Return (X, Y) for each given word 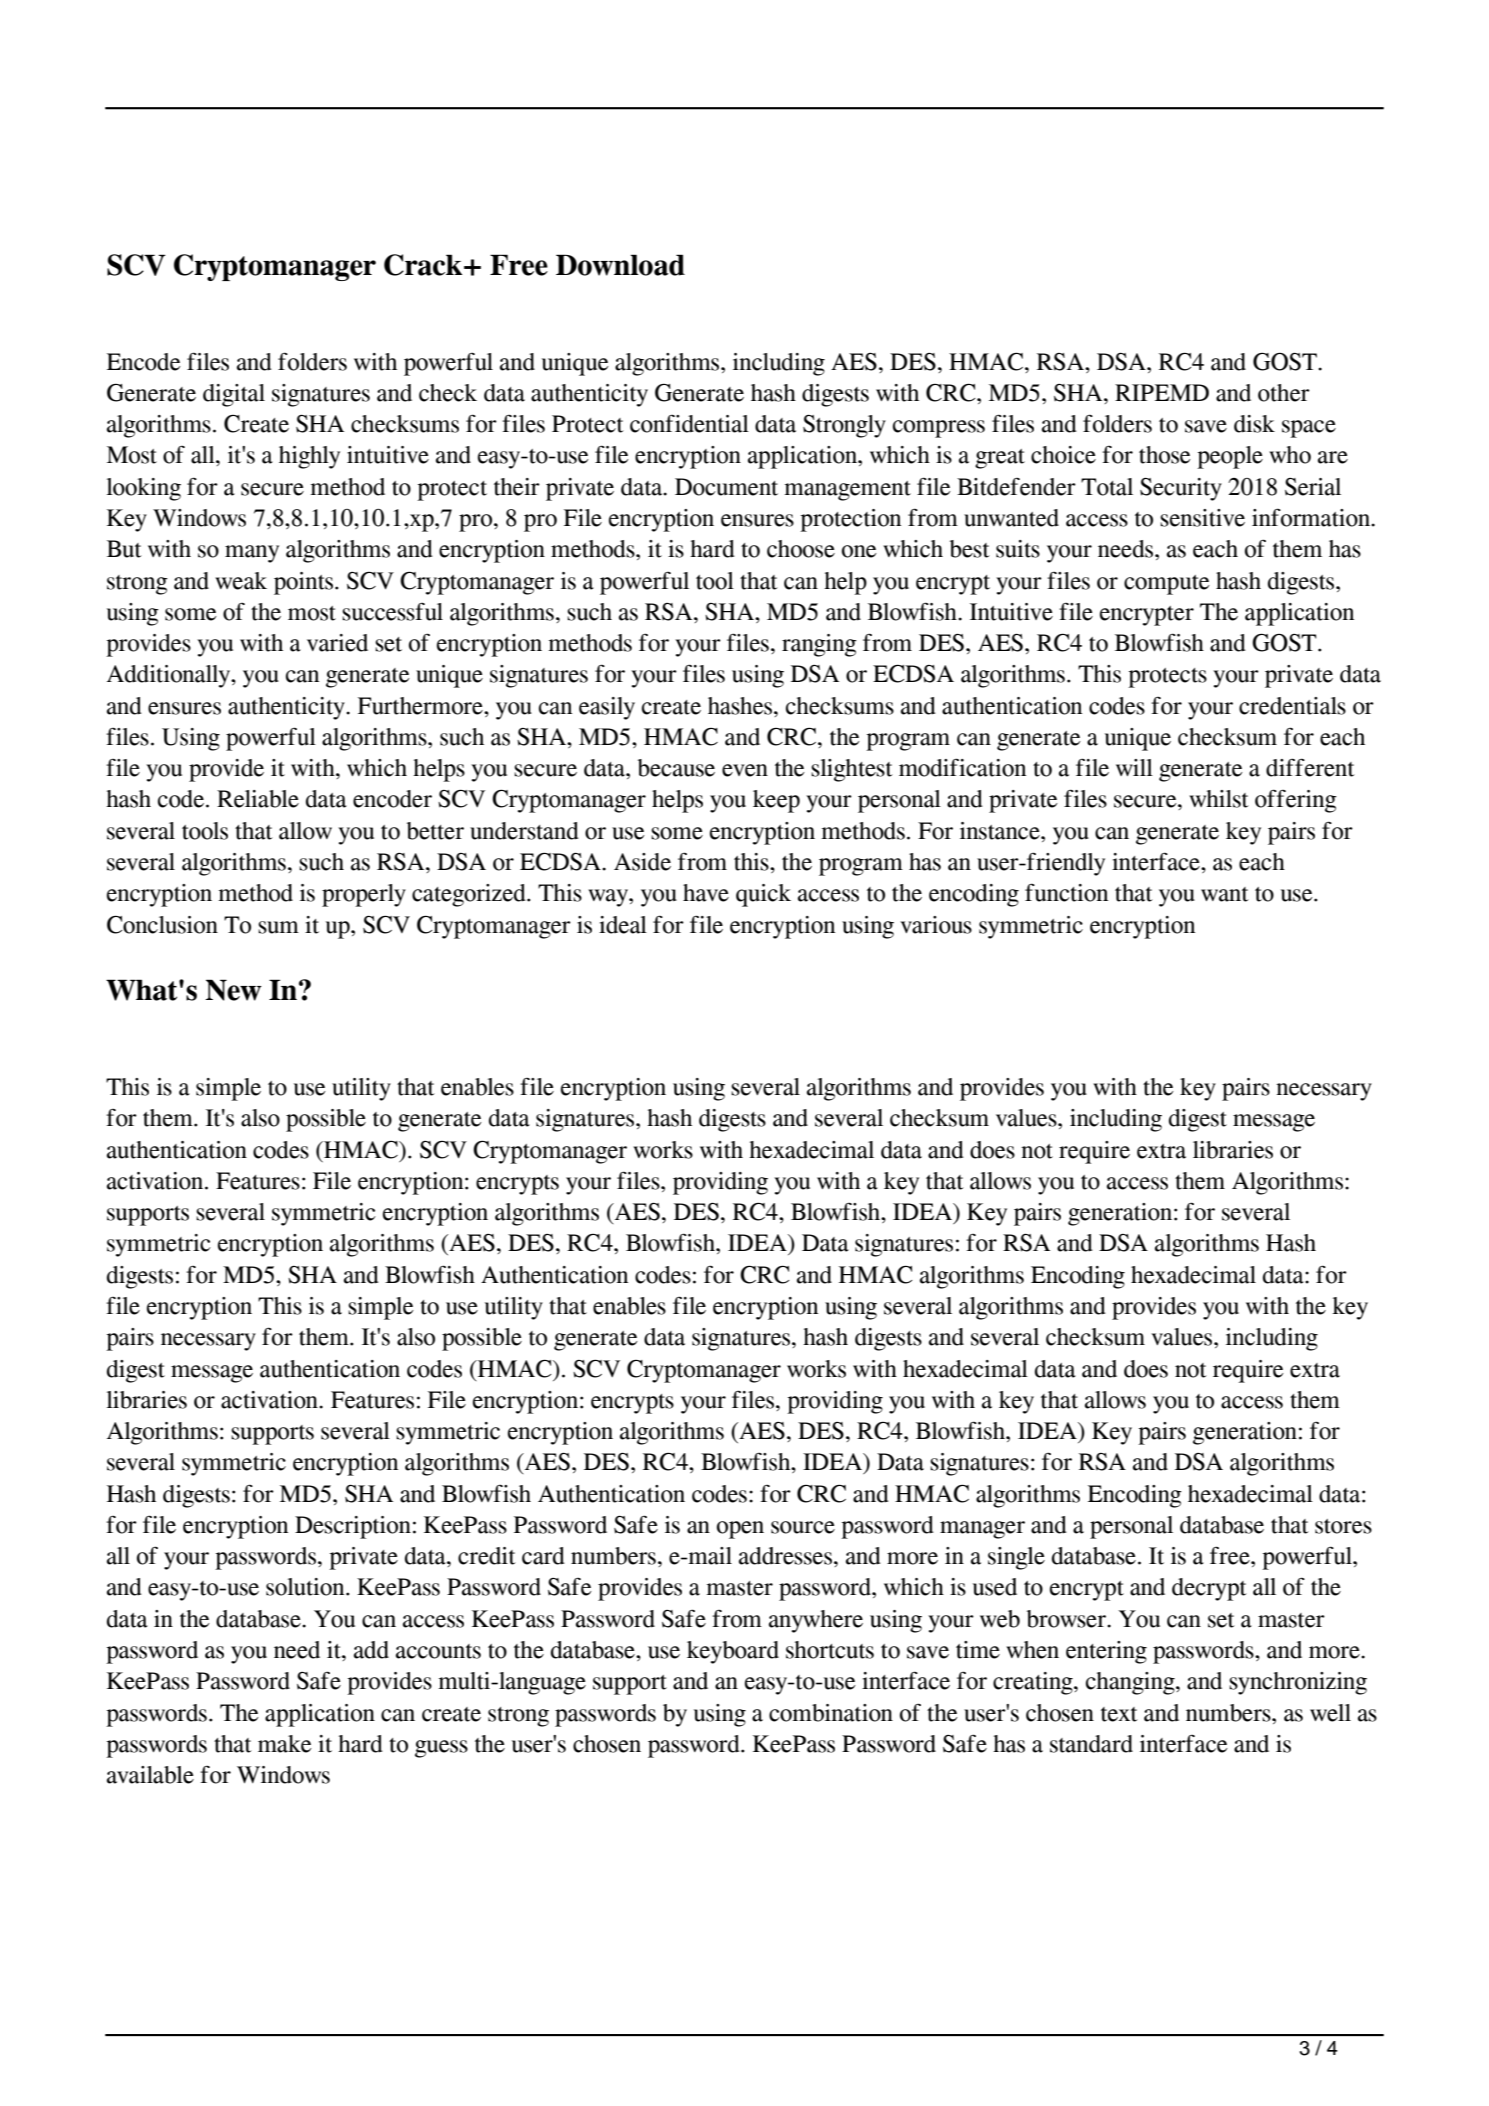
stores (1343, 1526)
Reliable (258, 799)
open (740, 1530)
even (745, 770)
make (284, 1744)
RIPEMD (1162, 392)
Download (620, 265)
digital (234, 395)
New (234, 990)
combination (831, 1713)
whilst (1218, 799)
